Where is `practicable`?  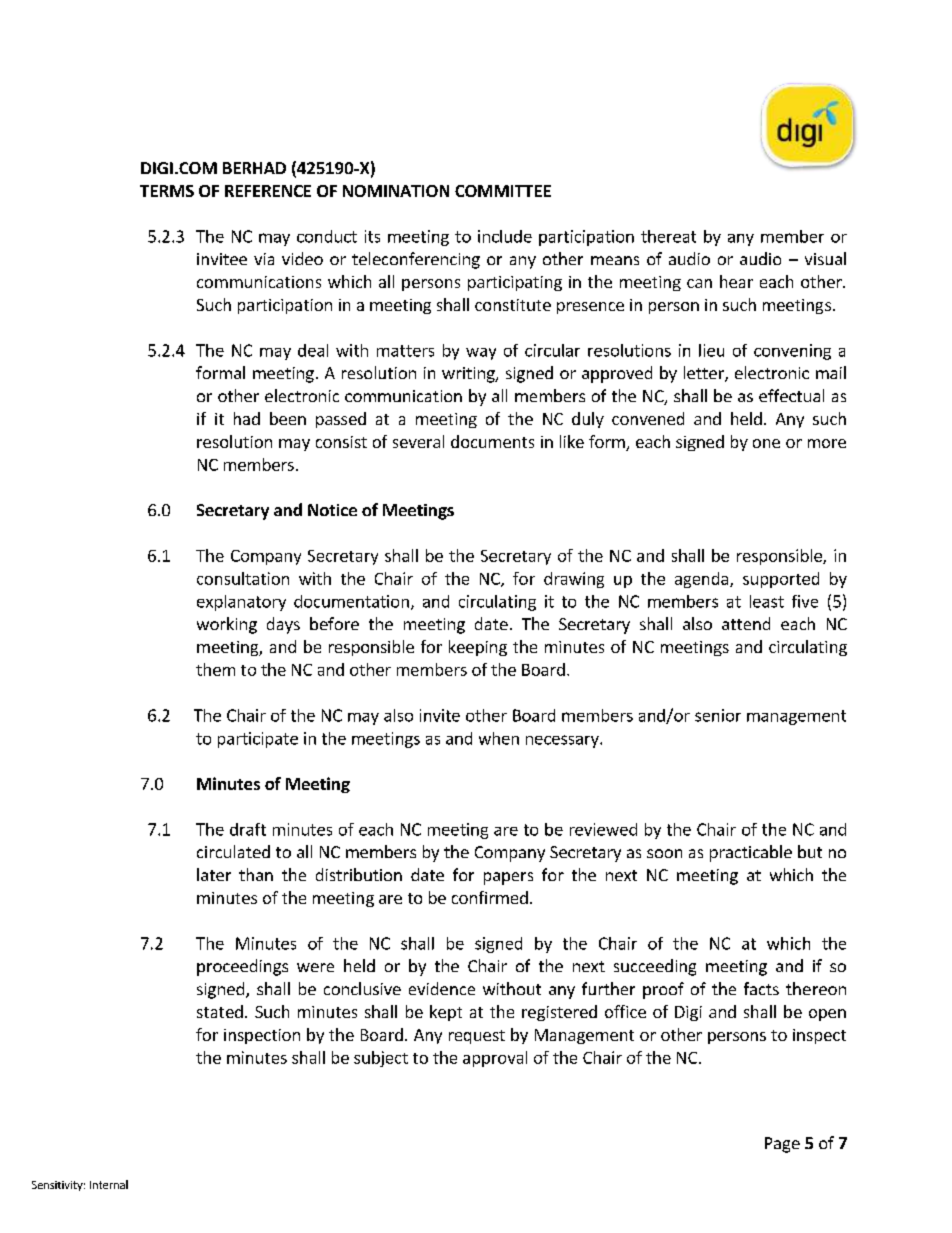
practicable is located at coordinates (751, 853).
